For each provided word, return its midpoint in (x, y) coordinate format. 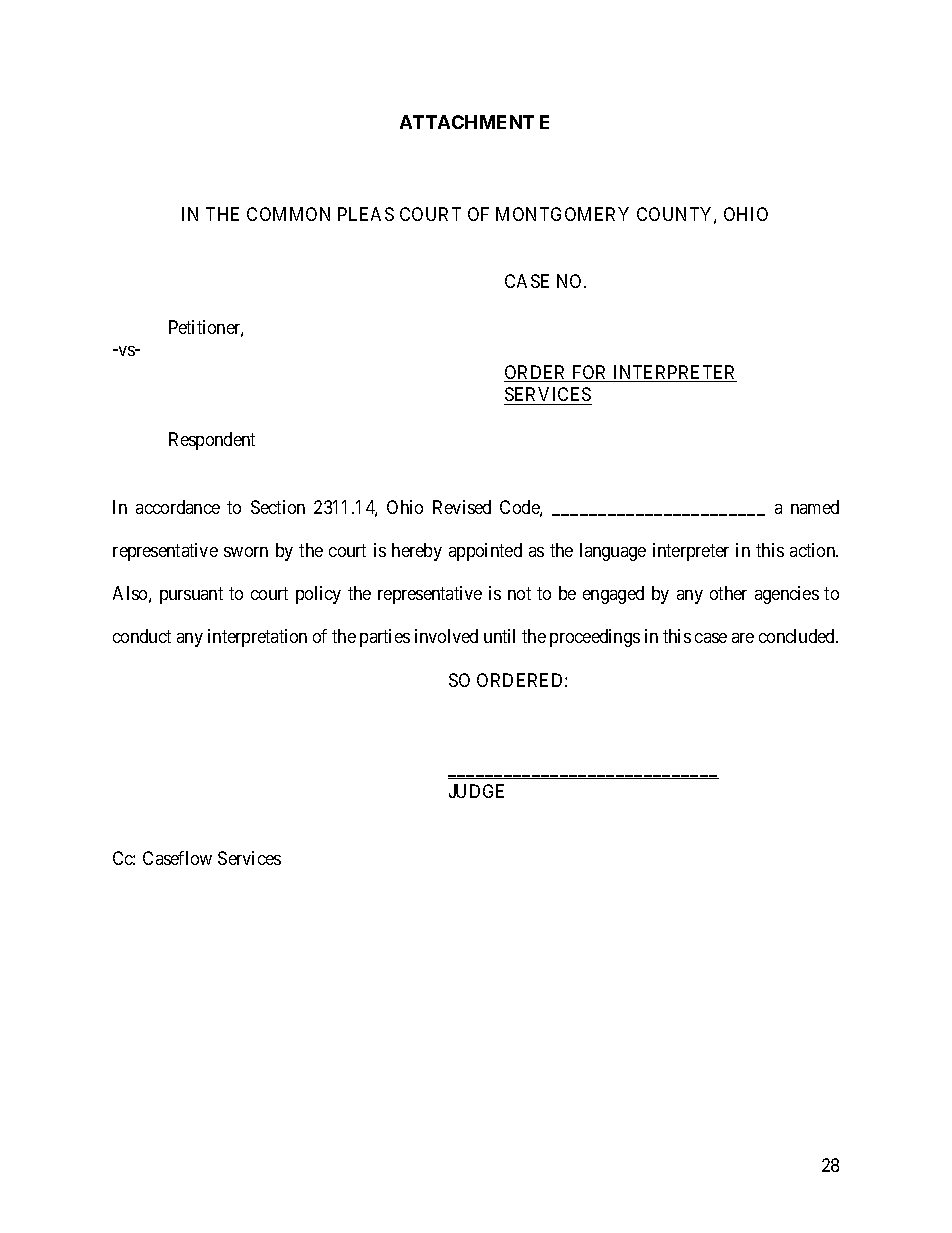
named (815, 507)
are (743, 638)
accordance (178, 507)
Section (278, 507)
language (613, 552)
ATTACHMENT (467, 122)
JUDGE (476, 791)
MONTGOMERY (562, 214)
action (814, 550)
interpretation (257, 638)
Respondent (212, 441)
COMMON (288, 214)
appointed (485, 552)
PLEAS (366, 214)
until (499, 636)
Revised (462, 507)
